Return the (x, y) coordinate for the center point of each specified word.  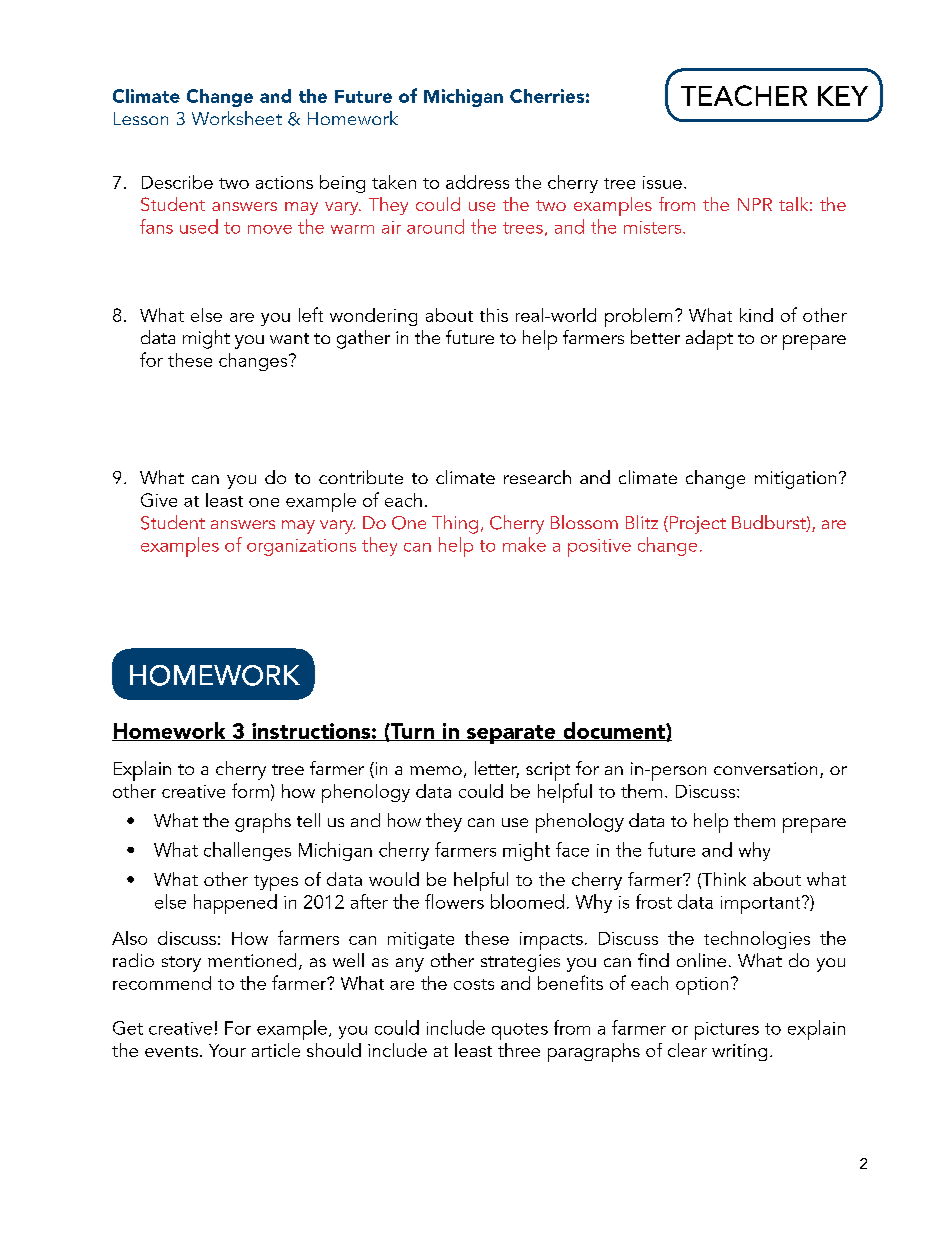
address (477, 182)
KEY (843, 96)
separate (511, 734)
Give (159, 500)
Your (227, 1050)
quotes (520, 1031)
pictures (727, 1031)
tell (308, 820)
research (537, 477)
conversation (765, 768)
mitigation (795, 480)
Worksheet (237, 118)
